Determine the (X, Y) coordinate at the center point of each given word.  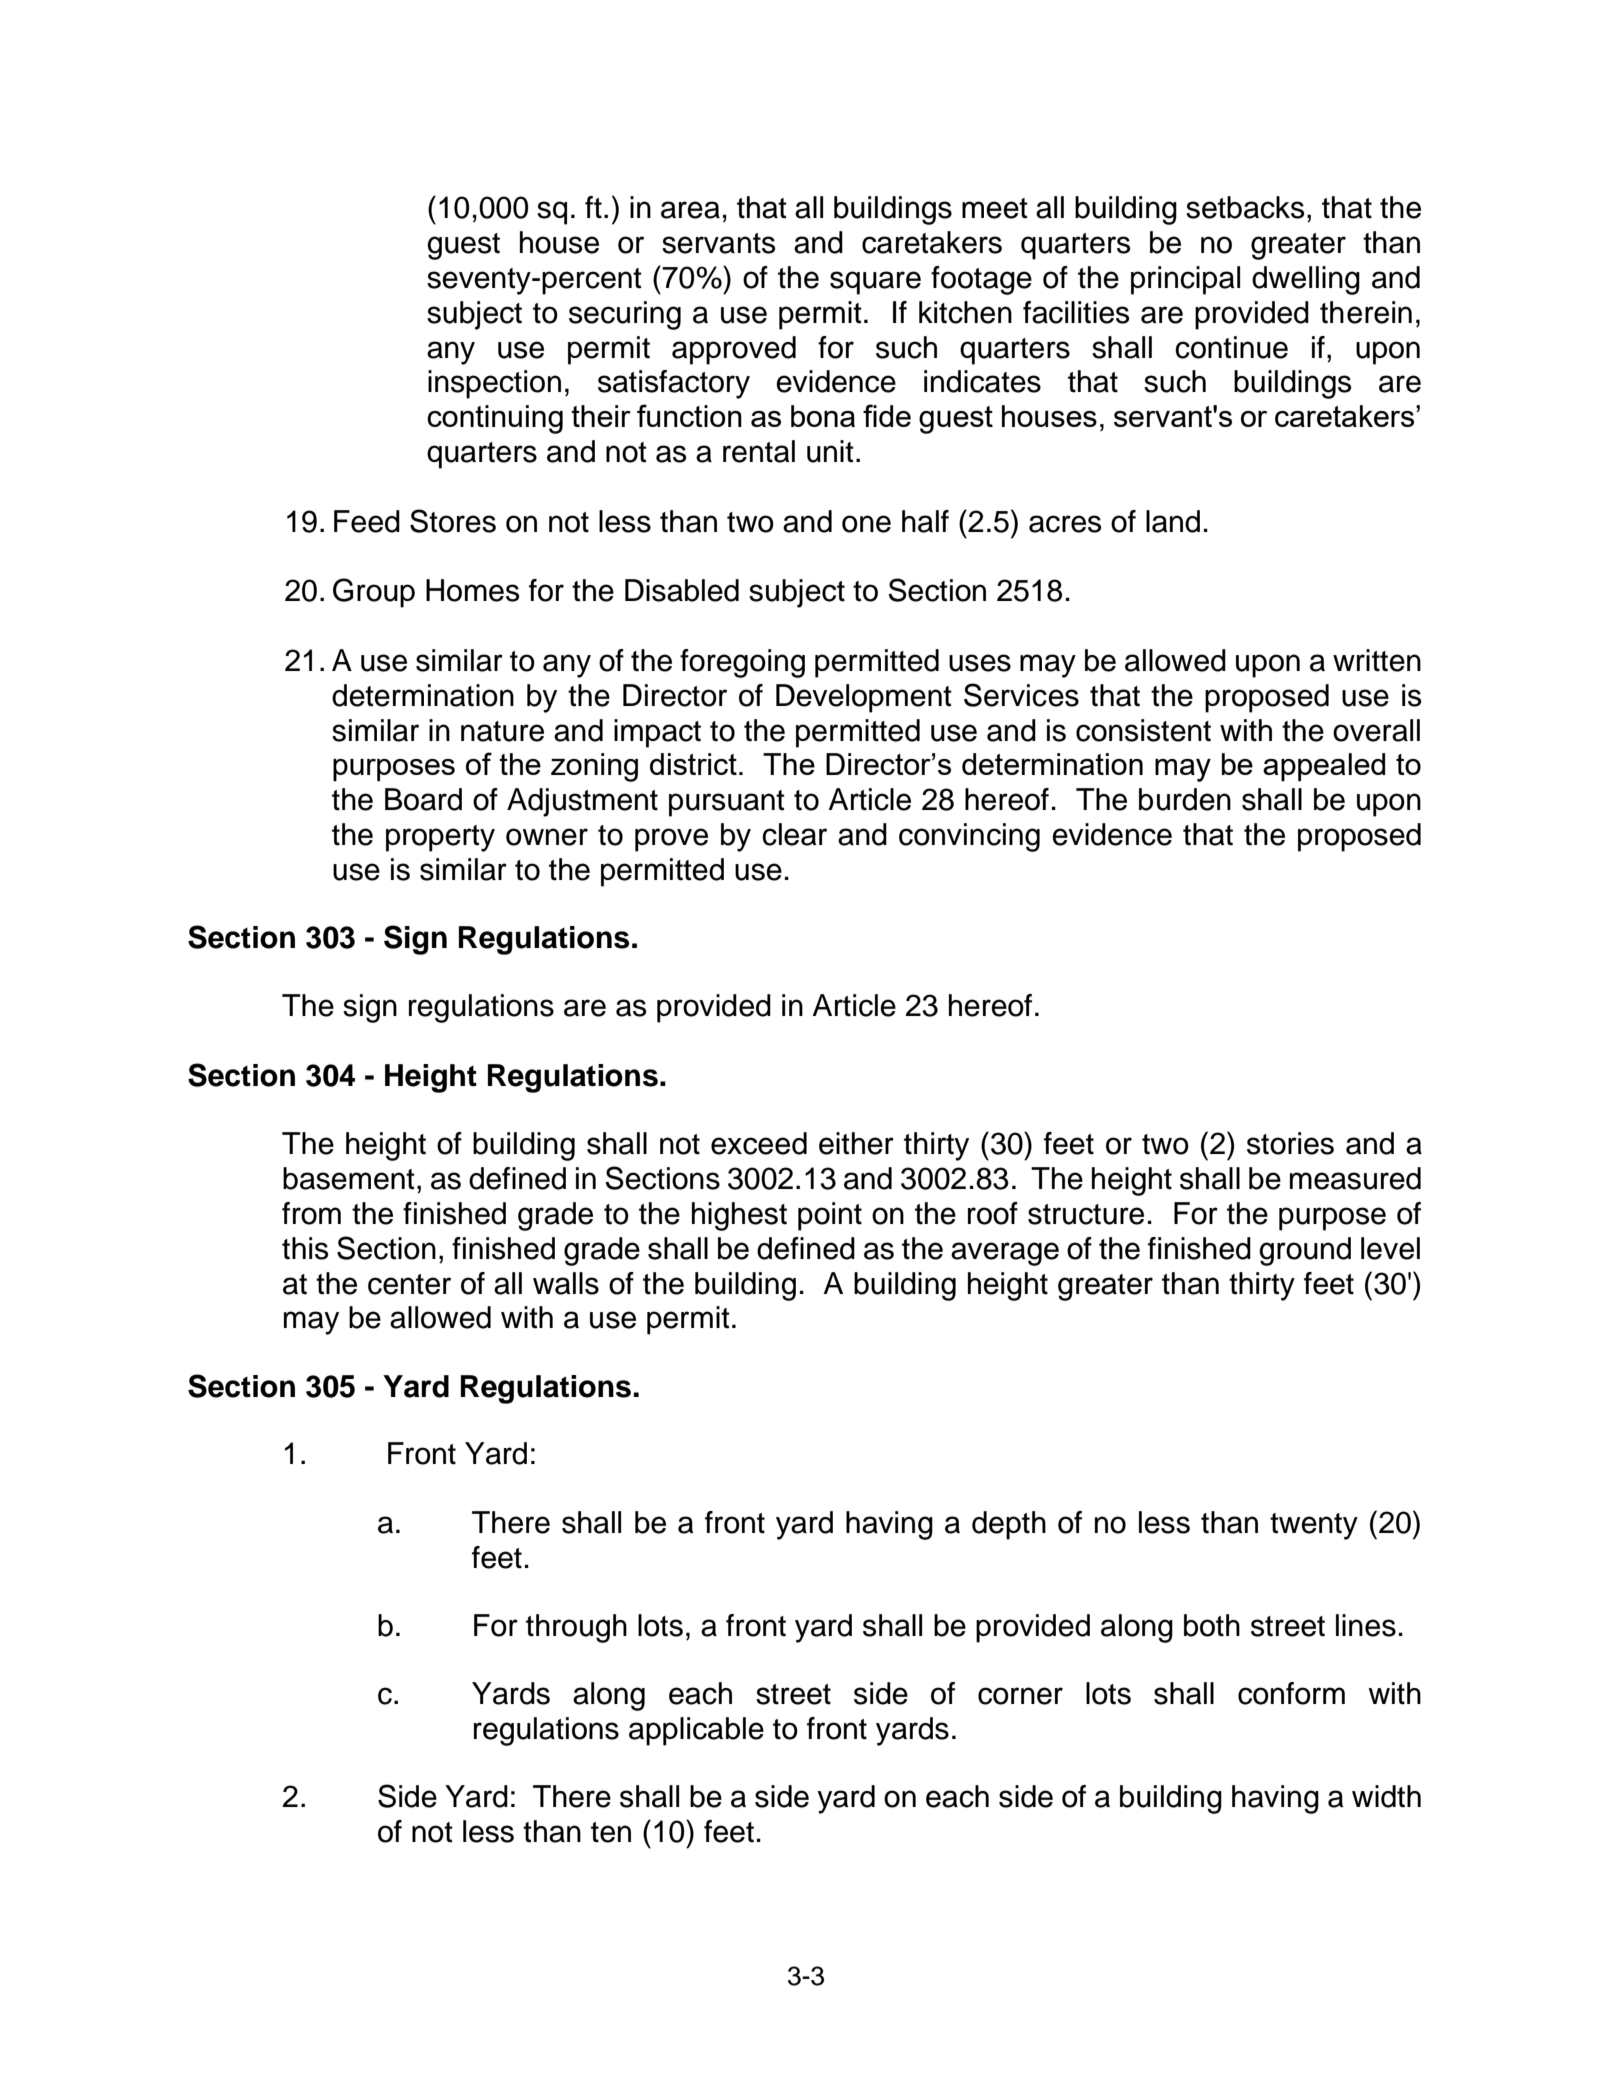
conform (1291, 1693)
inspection (494, 384)
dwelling (1306, 280)
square (875, 283)
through (576, 1628)
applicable (696, 1731)
